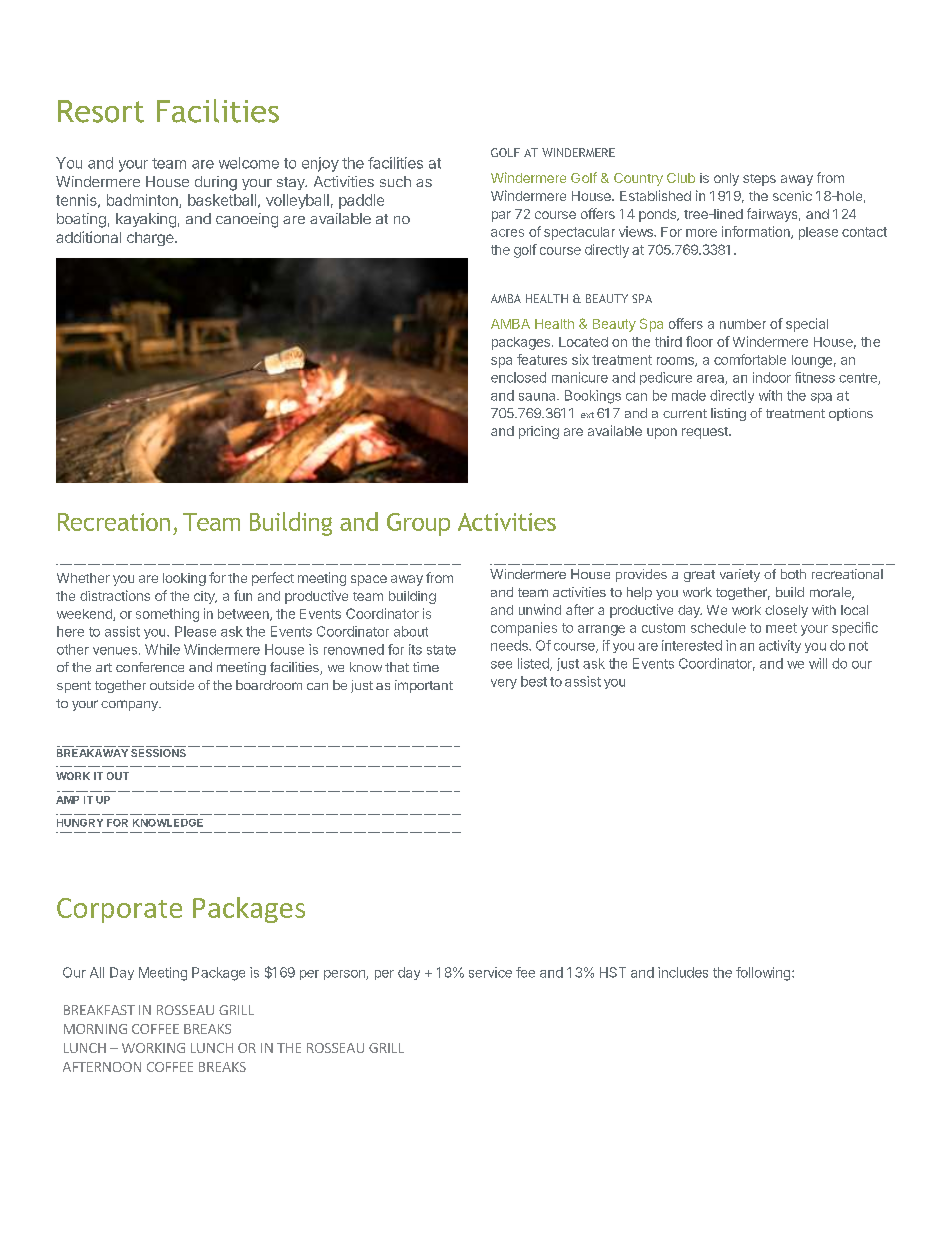 Image resolution: width=952 pixels, height=1233 pixels. Describe the element at coordinates (793, 574) in the screenshot. I see `both` at that location.
